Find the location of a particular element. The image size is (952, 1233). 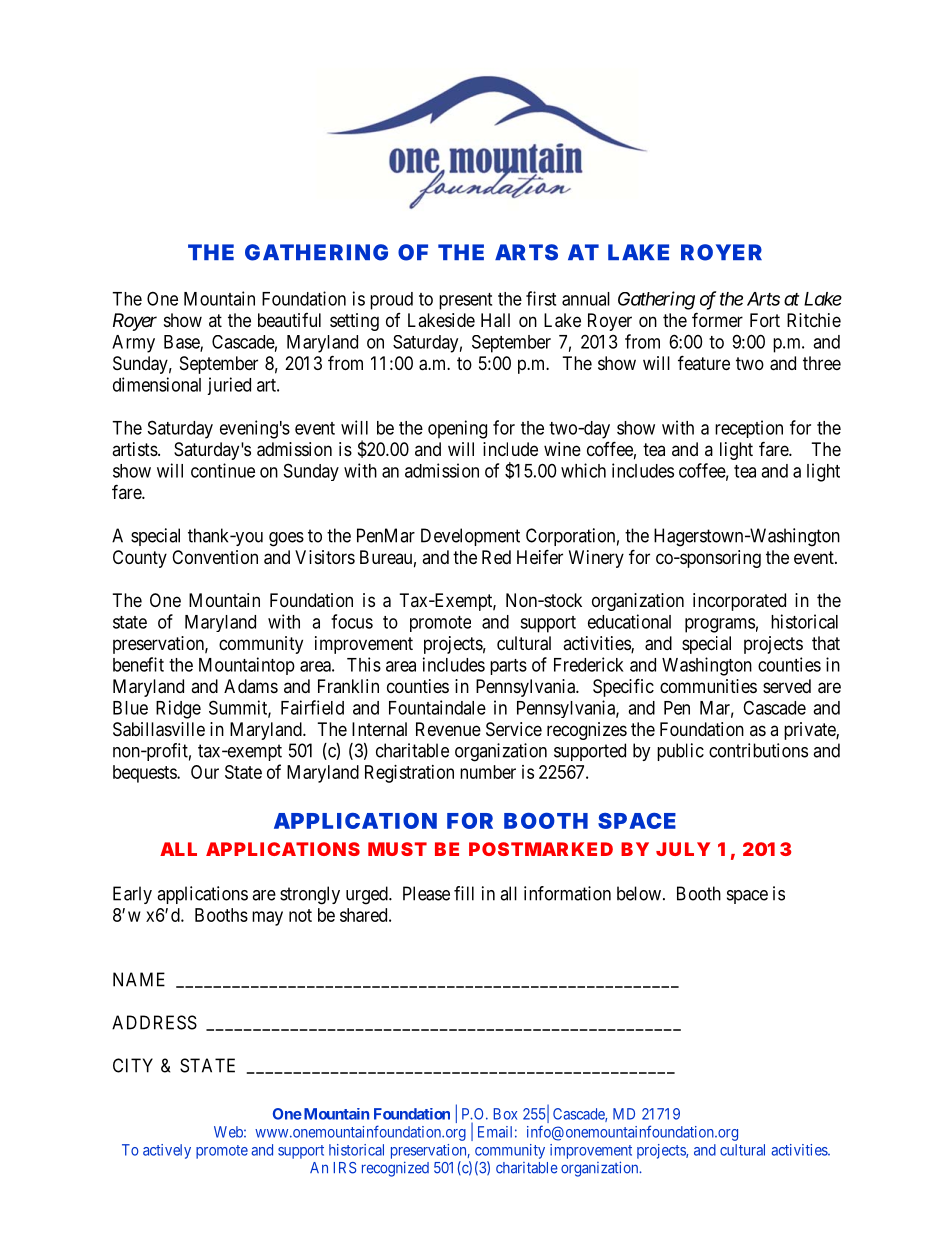

incorporated is located at coordinates (739, 602).
